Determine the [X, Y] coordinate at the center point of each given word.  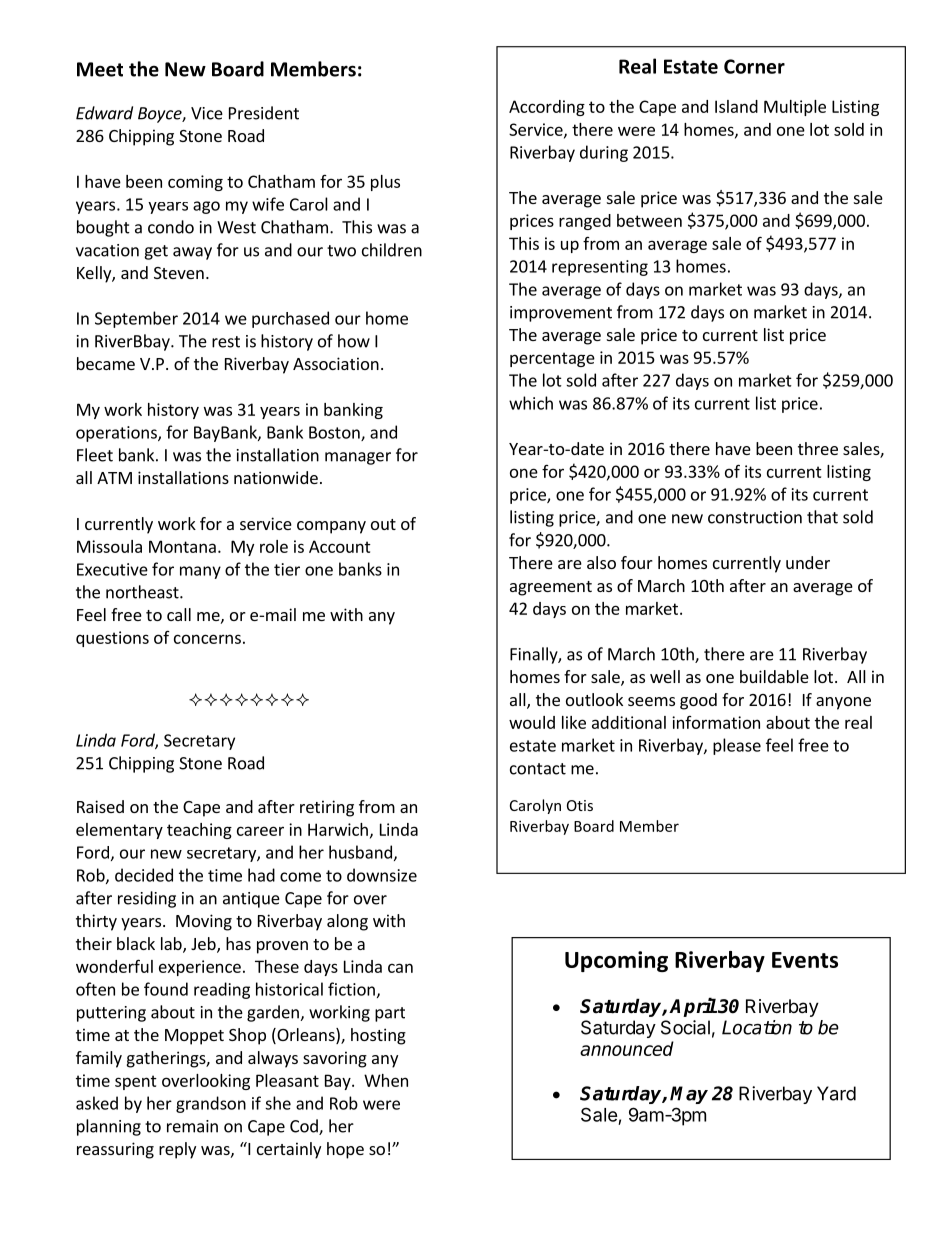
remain [192, 1126]
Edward [104, 113]
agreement [551, 588]
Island [736, 106]
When [386, 1080]
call [179, 614]
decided [144, 875]
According [547, 108]
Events [805, 960]
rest [226, 342]
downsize [382, 875]
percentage [552, 359]
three [818, 448]
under [808, 562]
